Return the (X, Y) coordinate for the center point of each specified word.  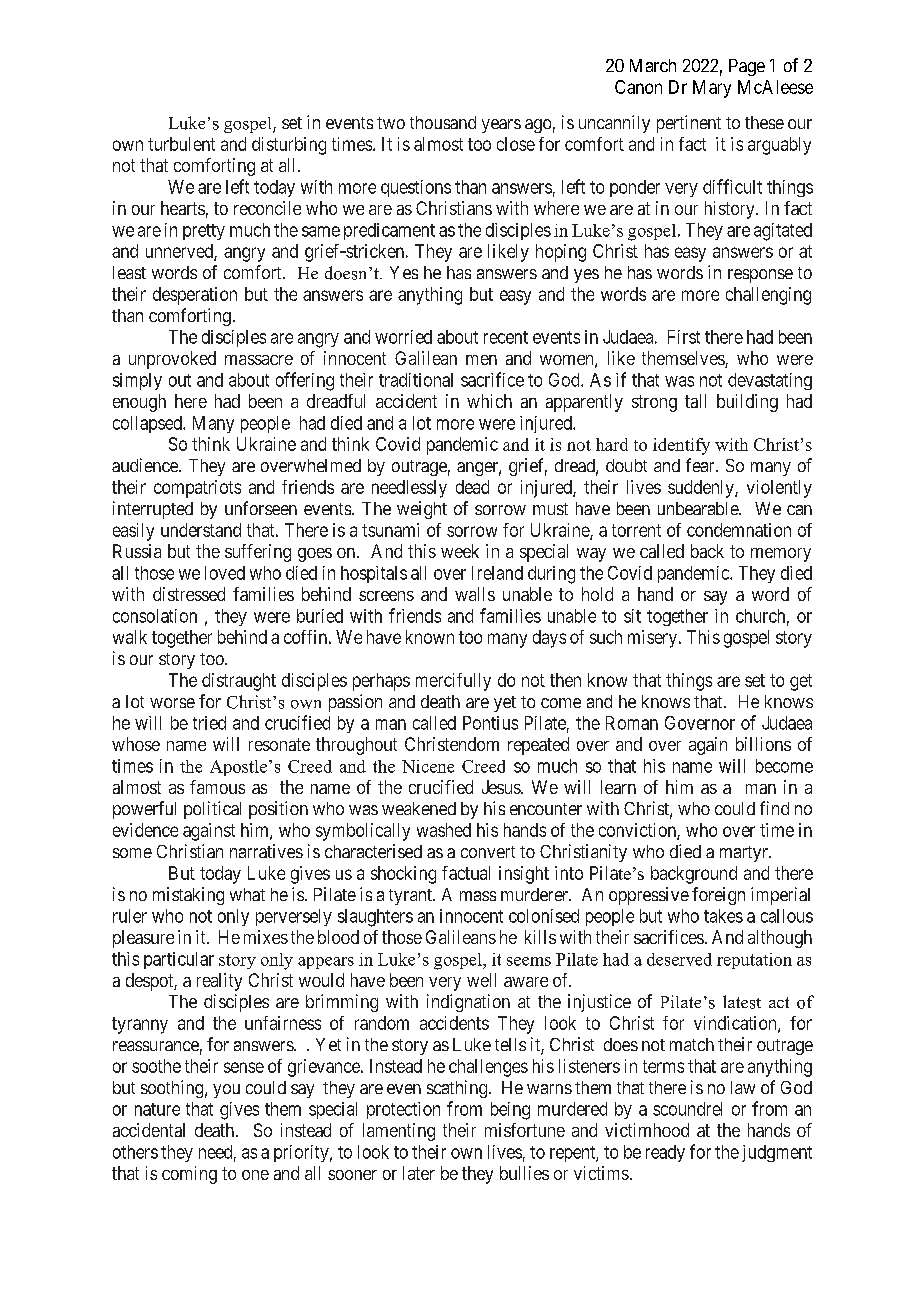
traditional (416, 380)
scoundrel (687, 1109)
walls (475, 594)
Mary (712, 89)
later (419, 1173)
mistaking (188, 896)
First (684, 337)
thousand (443, 122)
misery (652, 639)
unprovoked (172, 360)
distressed (189, 594)
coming (189, 1175)
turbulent (181, 144)
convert (488, 852)
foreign (718, 896)
